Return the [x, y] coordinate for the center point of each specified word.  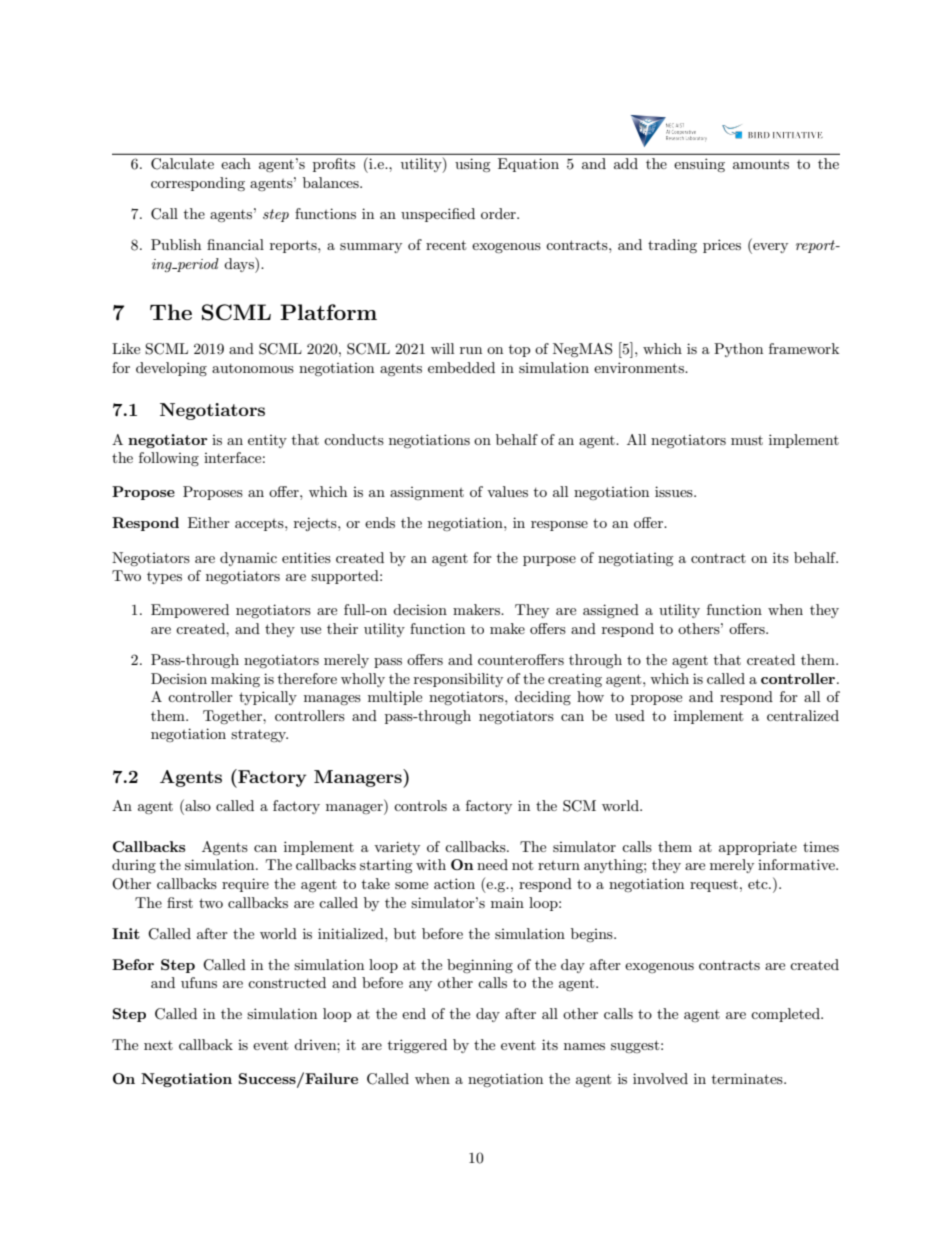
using [473, 165]
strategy [259, 736]
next [158, 1045]
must [747, 440]
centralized [803, 715]
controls [420, 805]
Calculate [182, 164]
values [507, 491]
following [169, 459]
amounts [761, 164]
